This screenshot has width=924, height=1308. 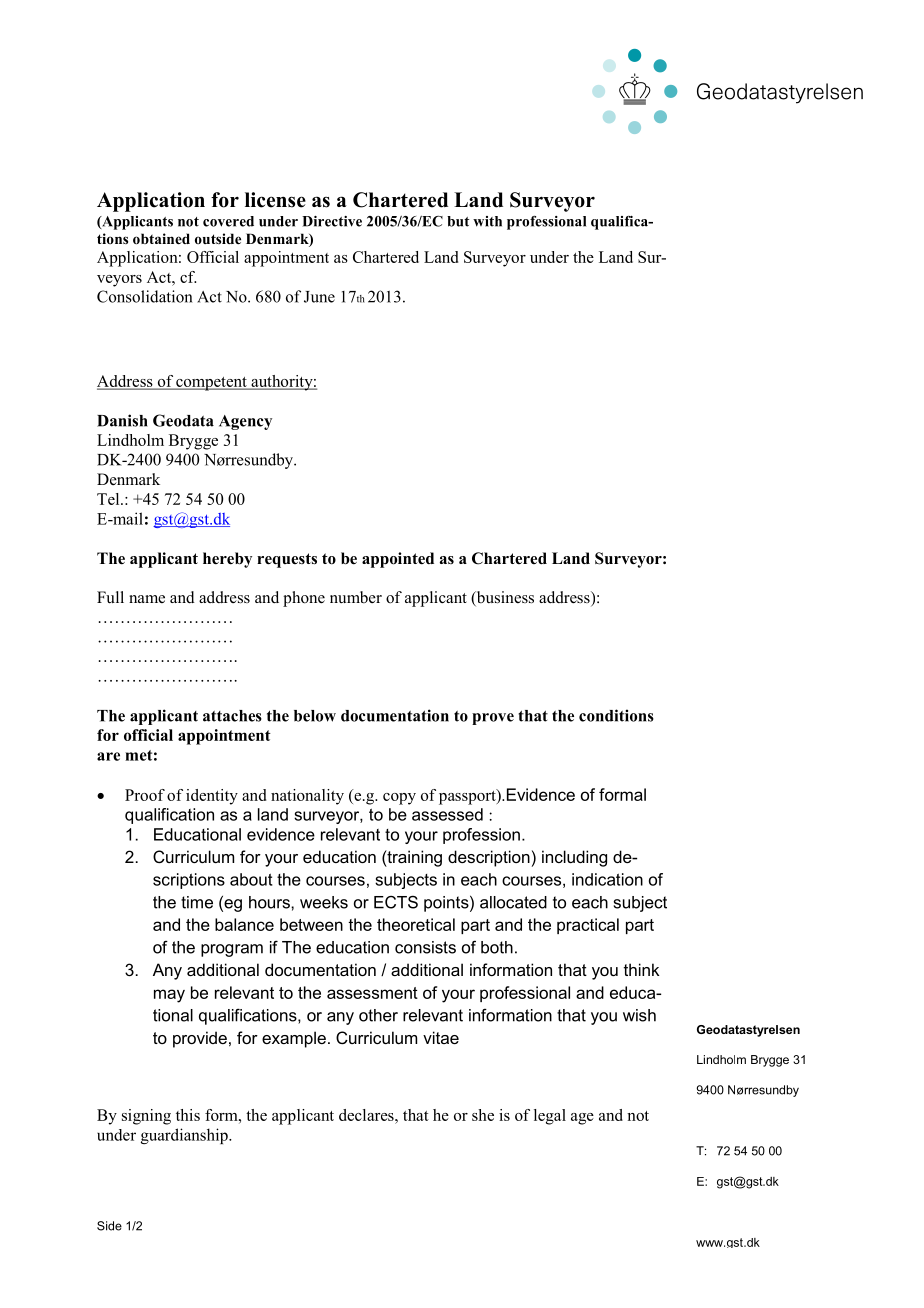 I want to click on below, so click(x=315, y=716).
